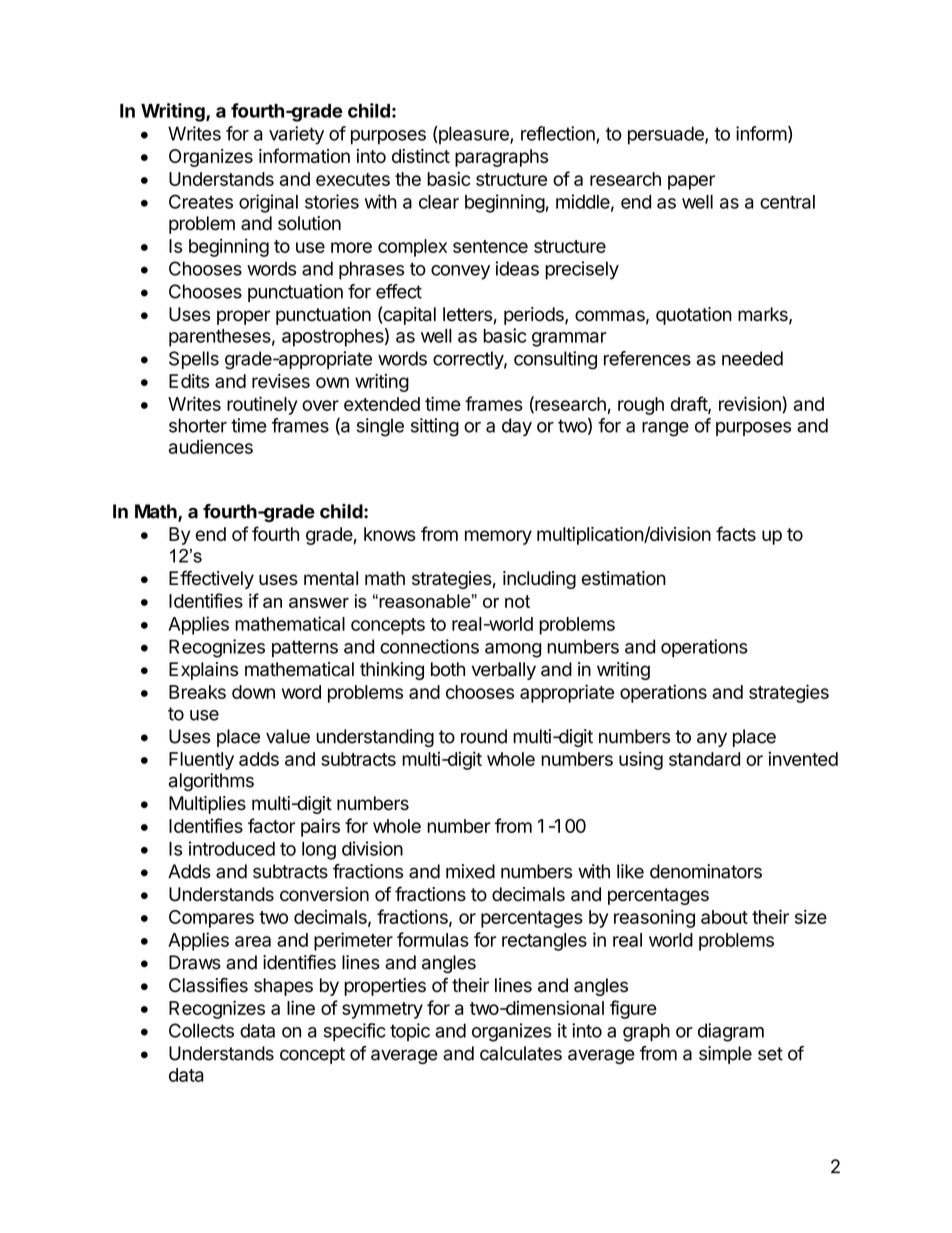  Describe the element at coordinates (517, 427) in the page. I see `day` at that location.
